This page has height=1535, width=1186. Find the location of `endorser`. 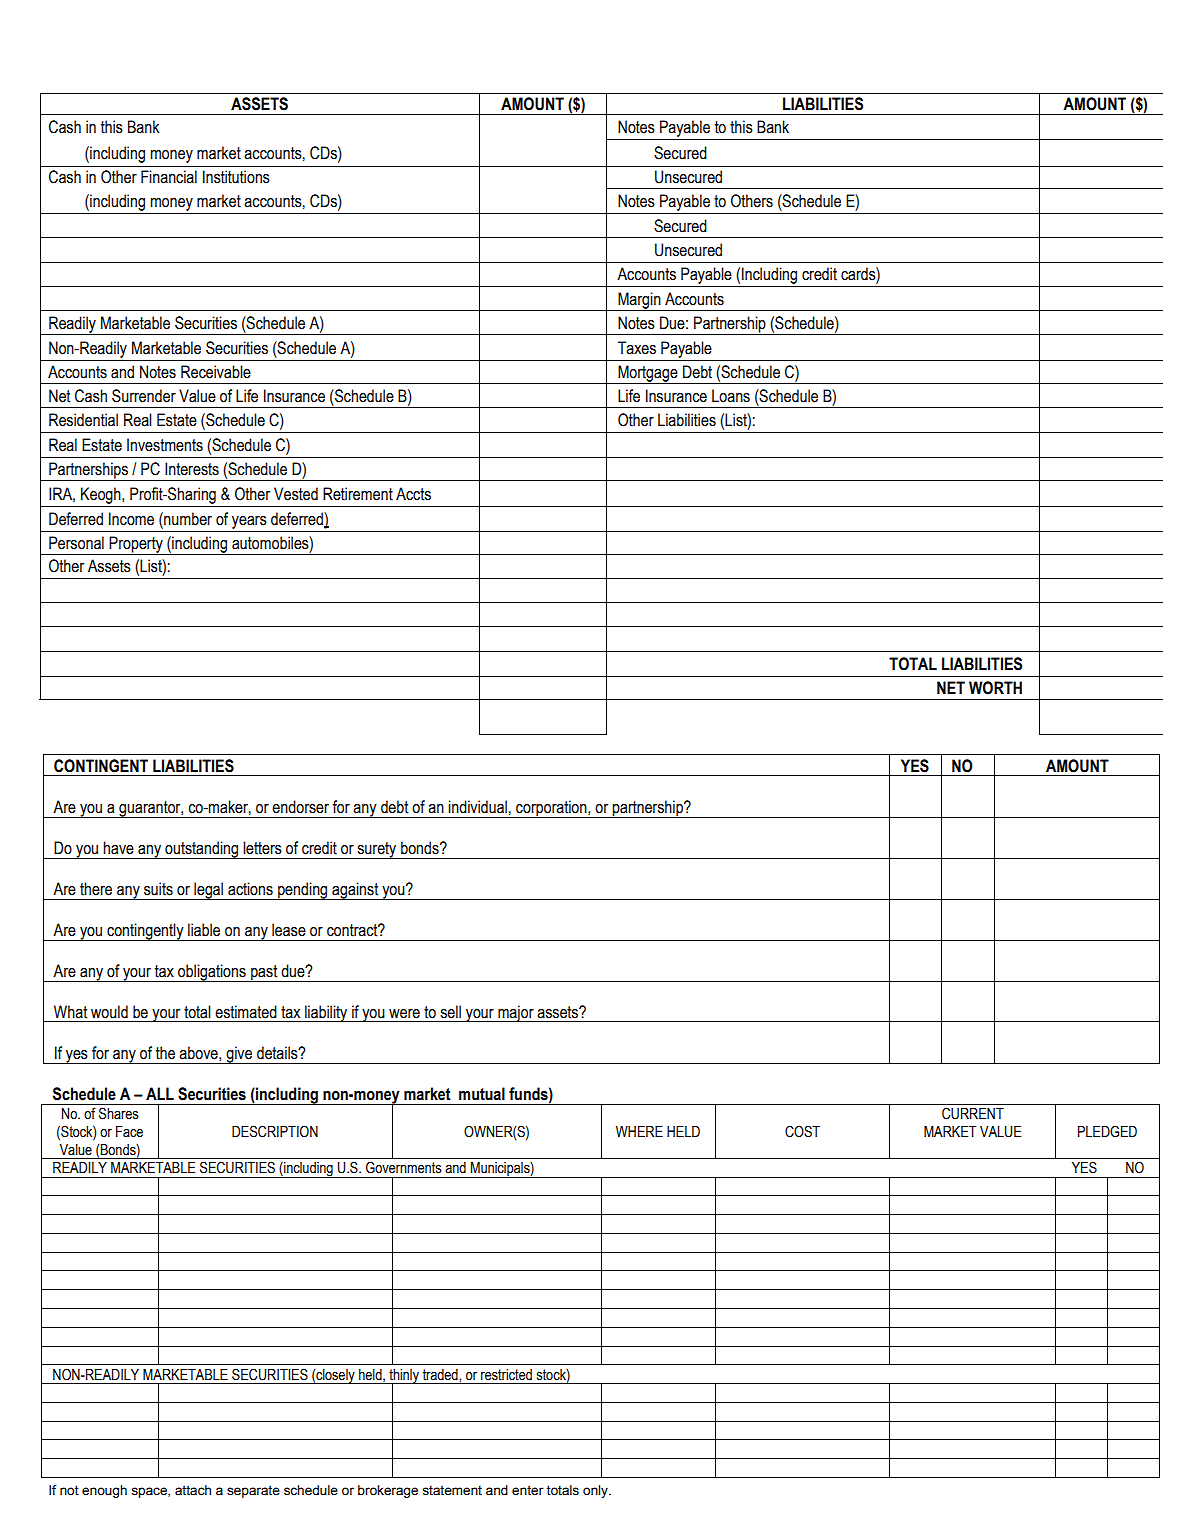

endorser is located at coordinates (300, 807).
